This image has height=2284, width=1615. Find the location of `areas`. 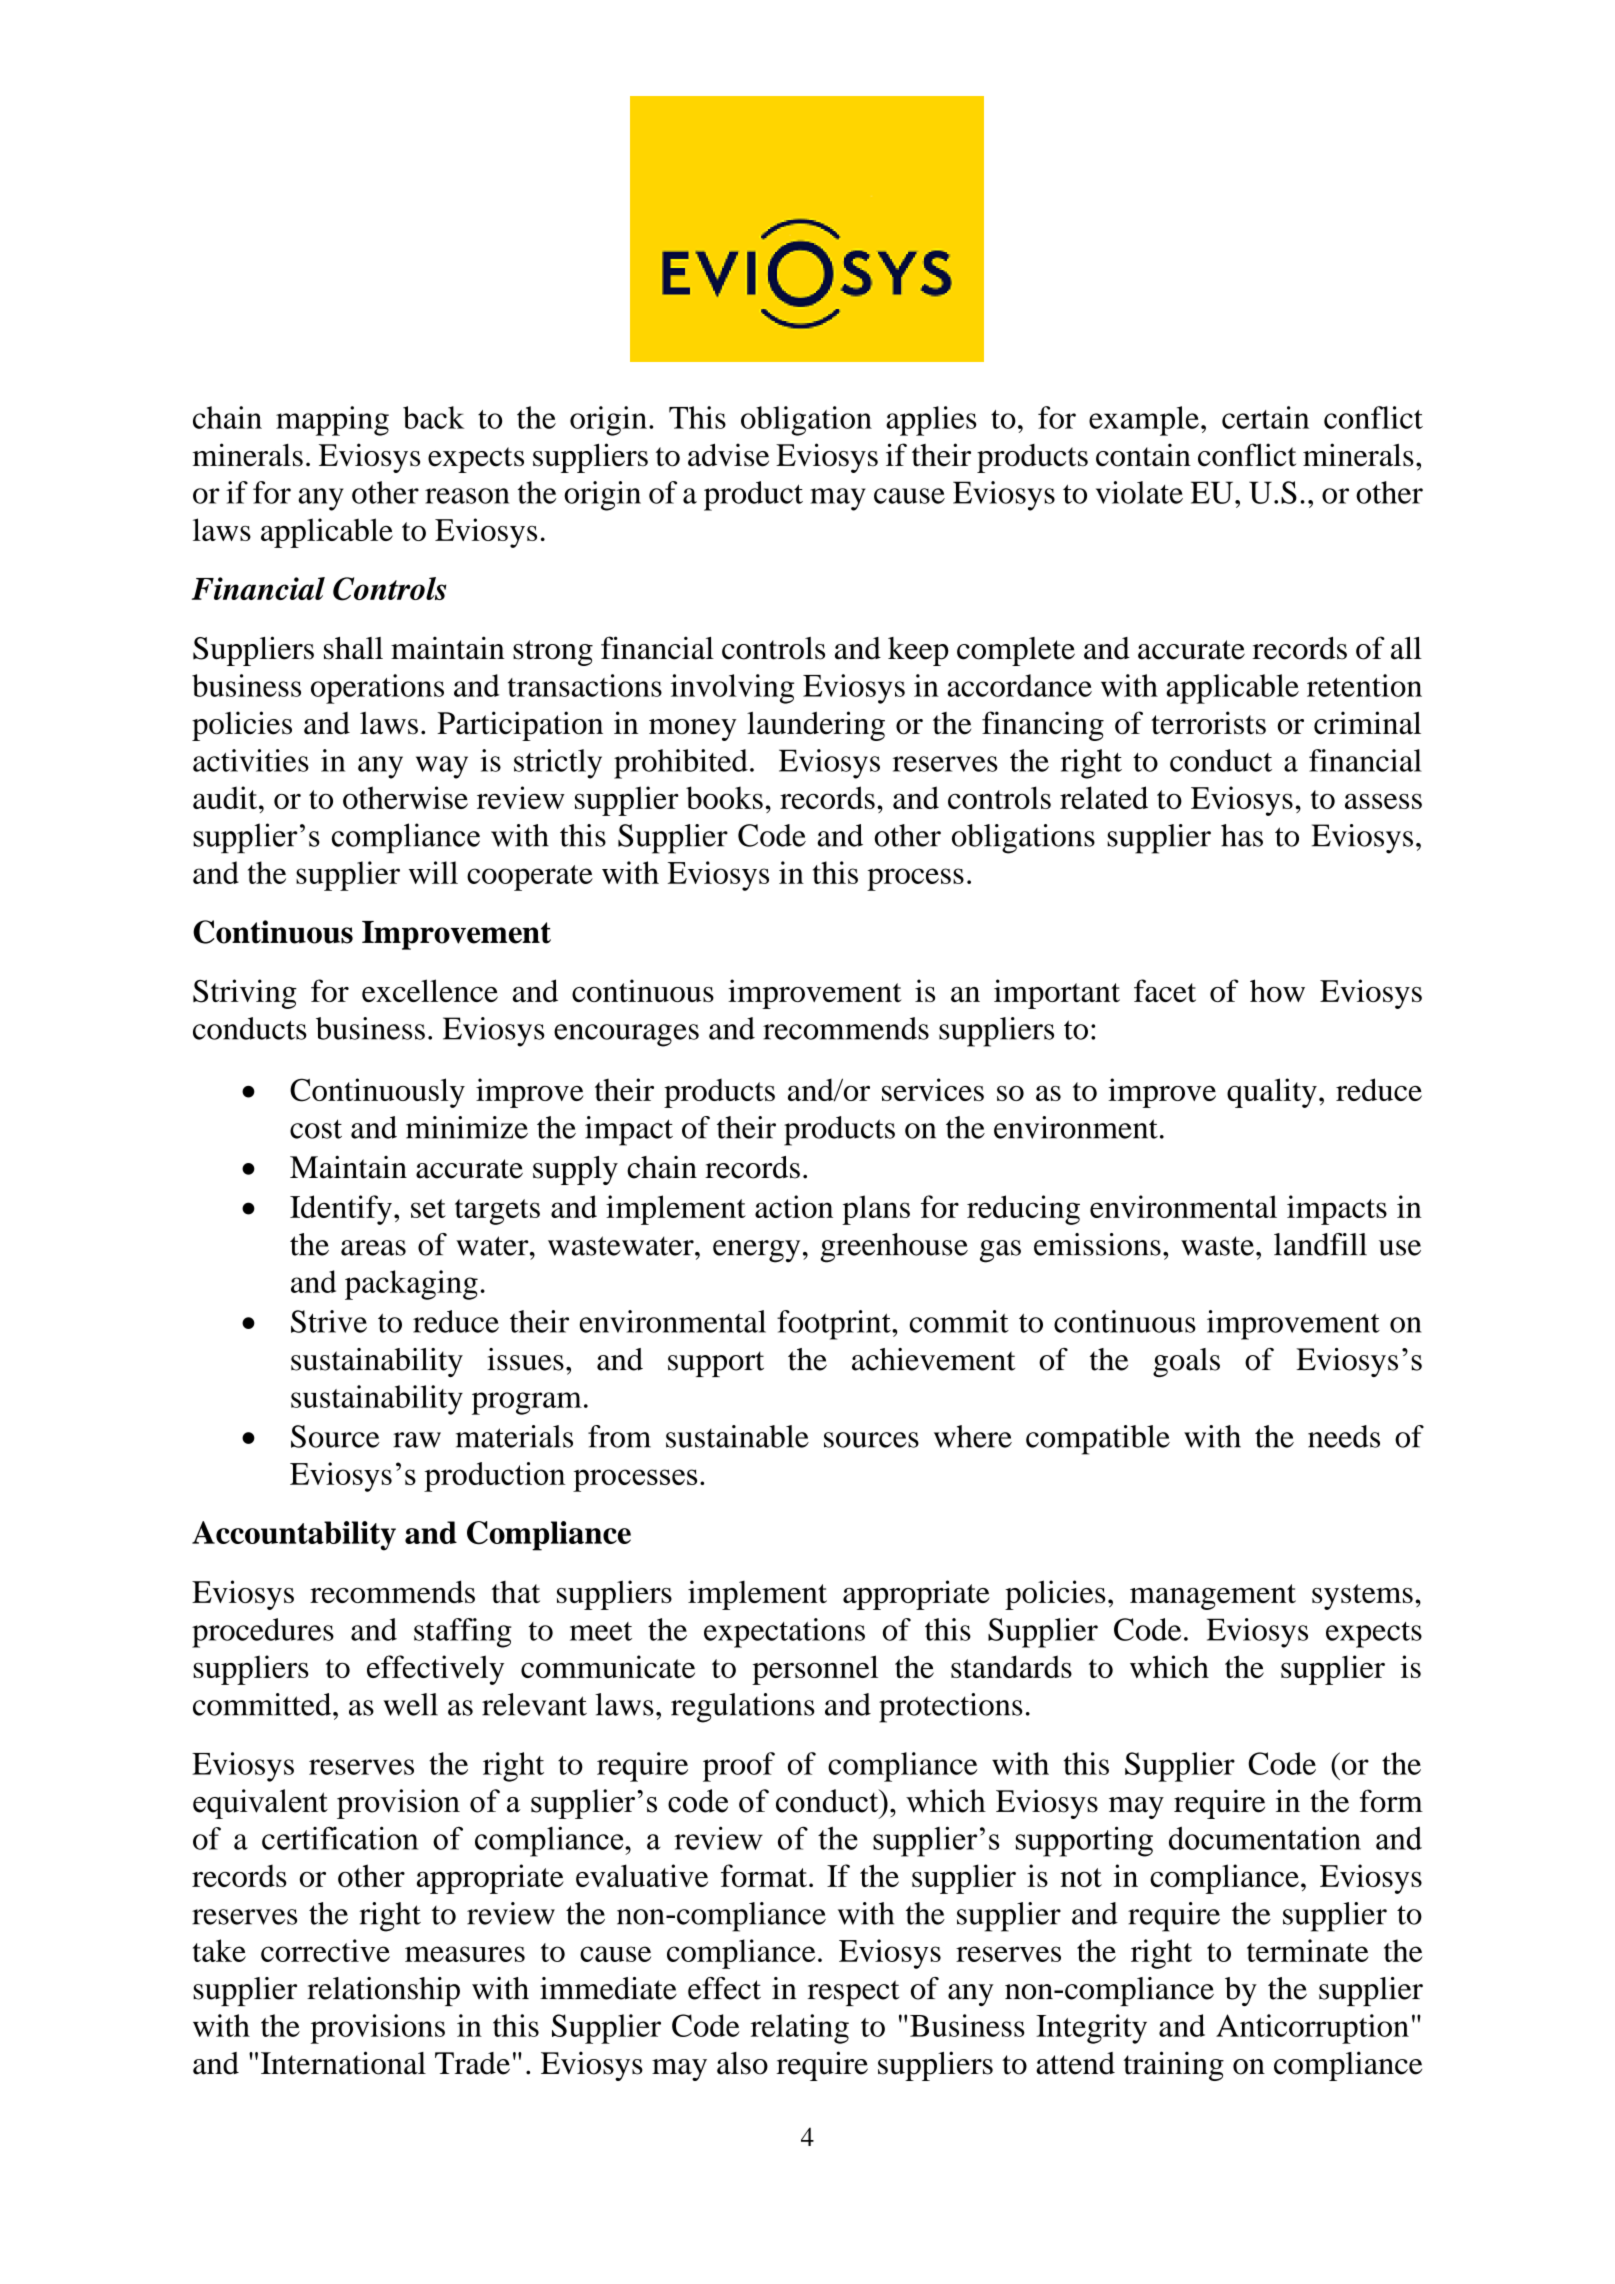

areas is located at coordinates (373, 1248).
